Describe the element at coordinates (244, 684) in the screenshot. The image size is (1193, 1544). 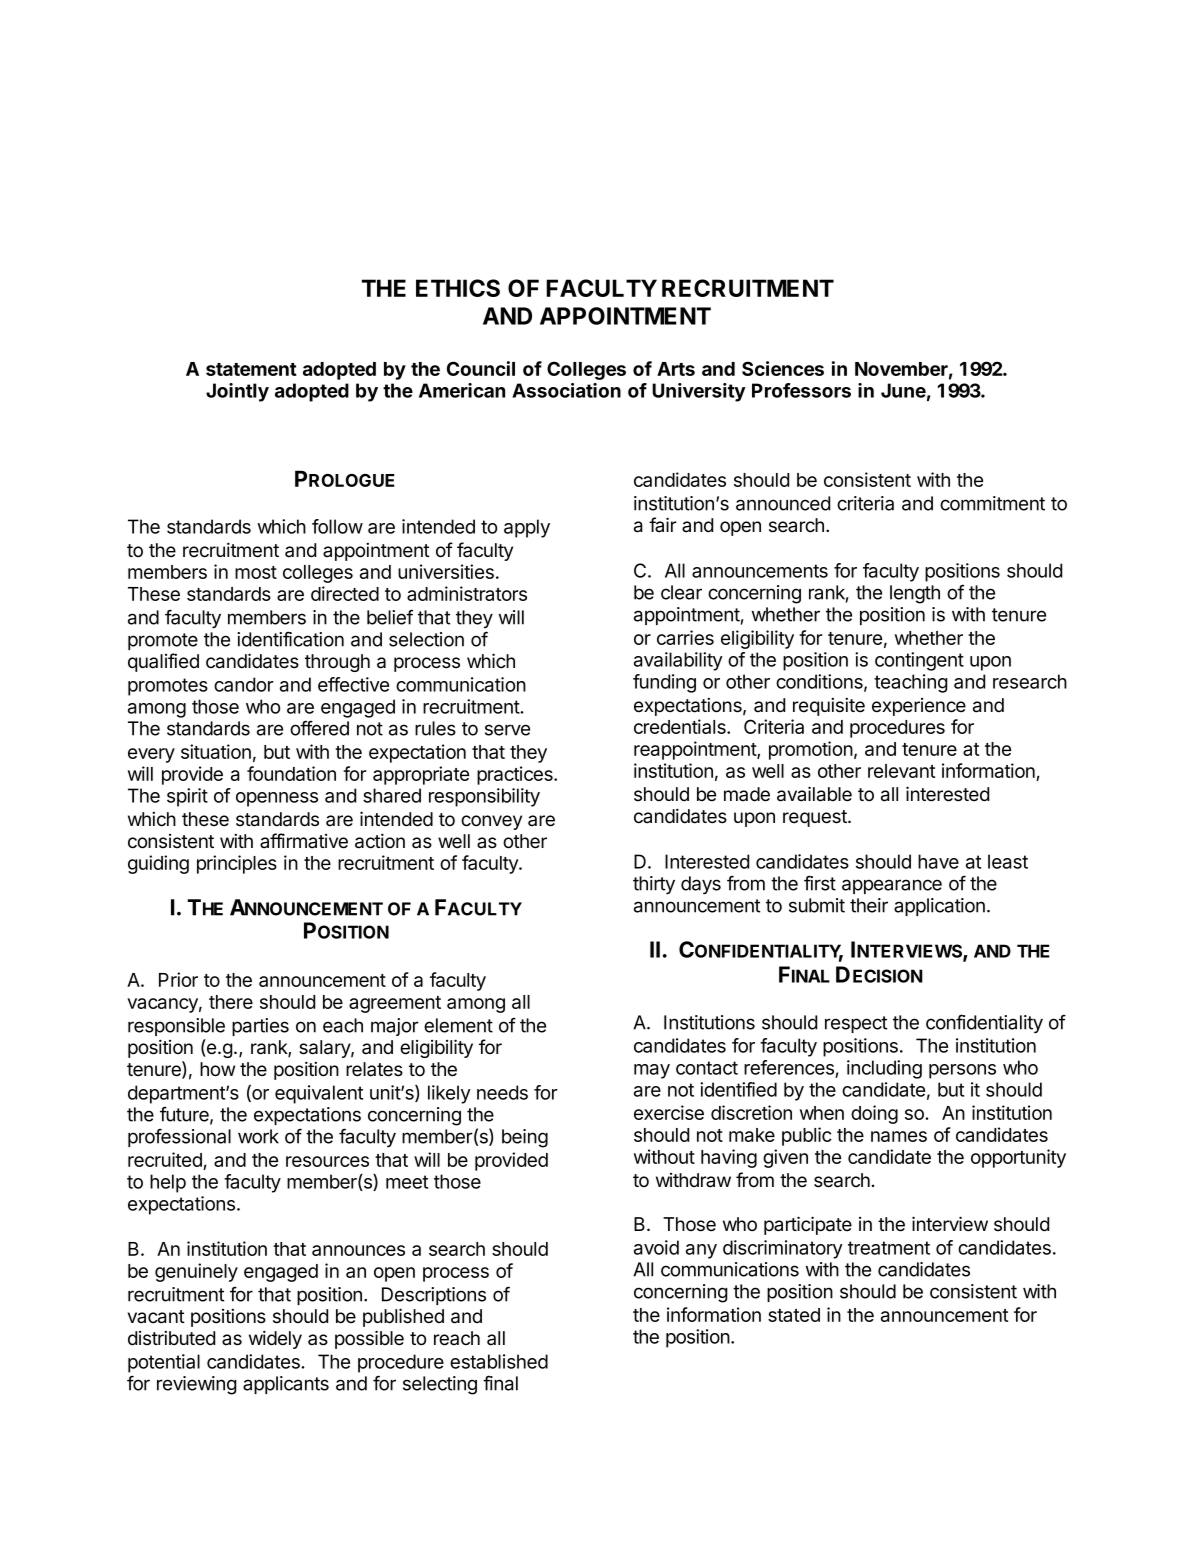
I see `candor` at that location.
